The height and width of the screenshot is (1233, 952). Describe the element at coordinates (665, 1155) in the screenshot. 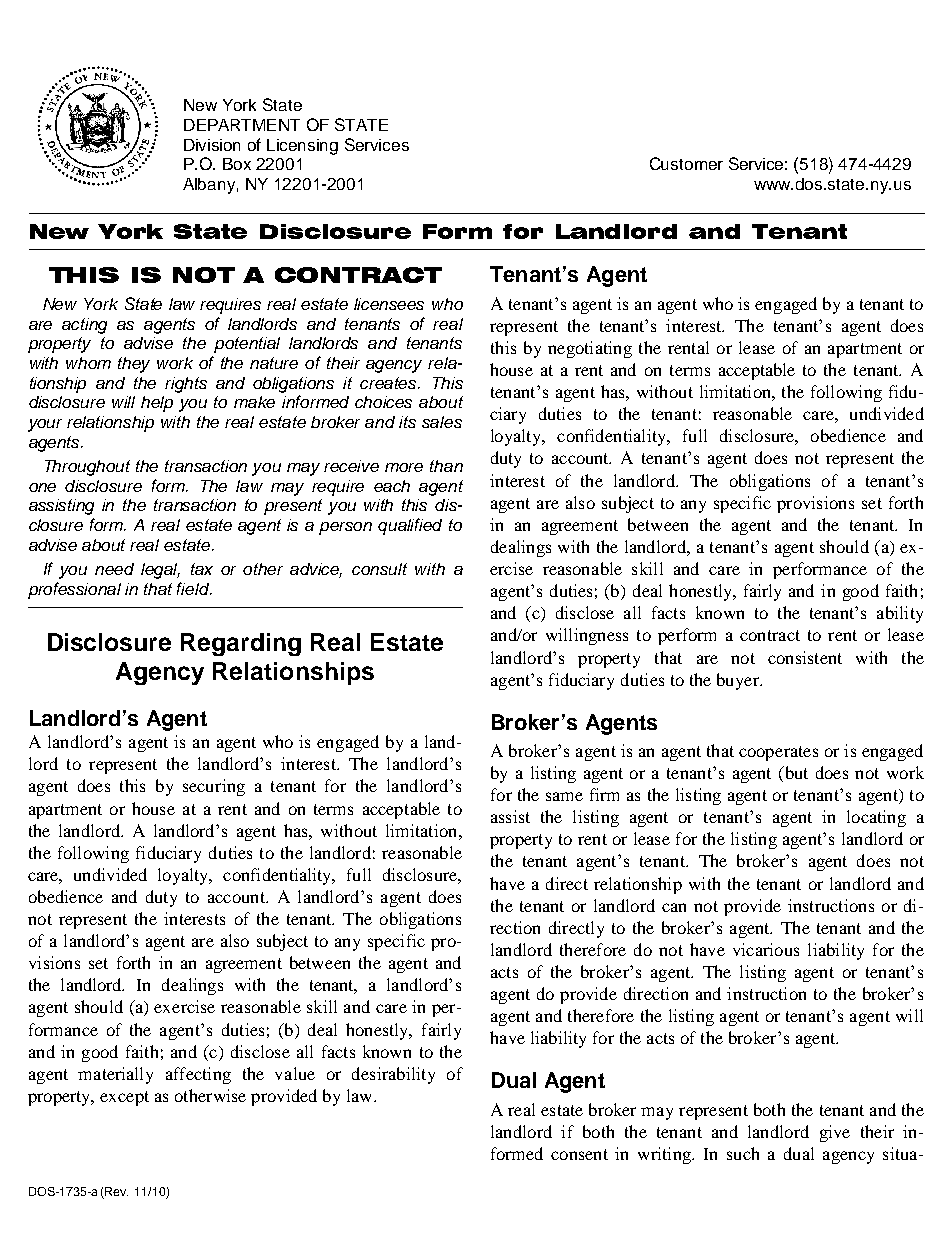

I see `writing` at that location.
